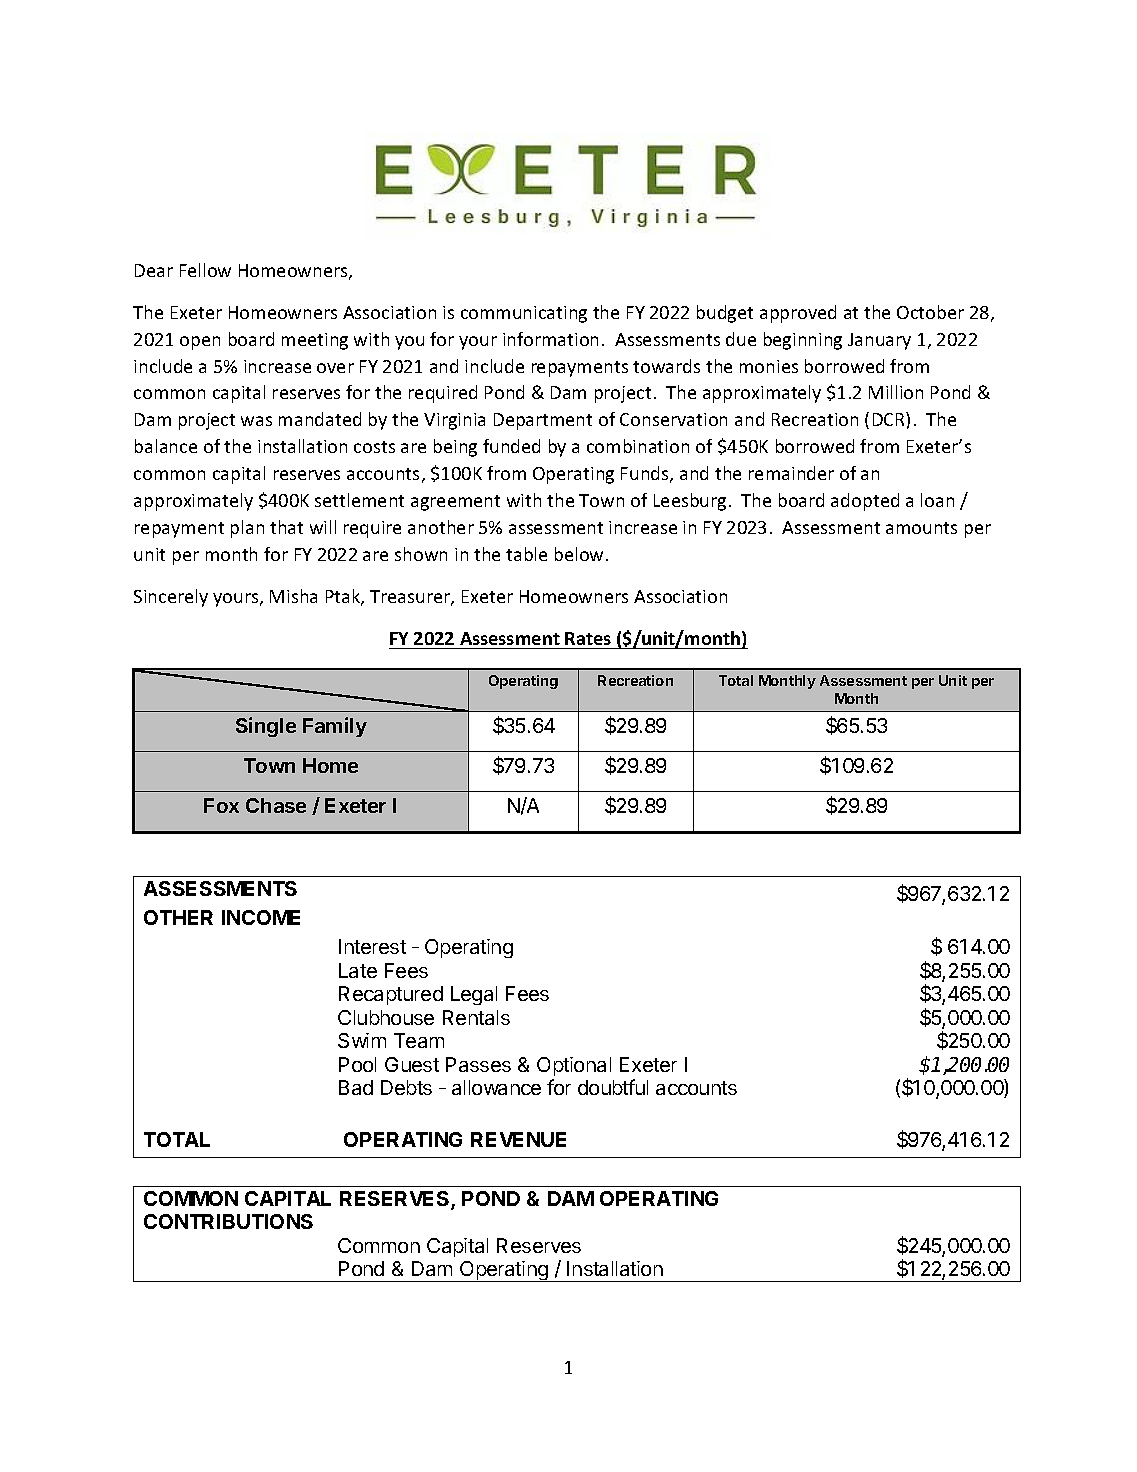 This image has width=1137, height=1472. What do you see at coordinates (518, 1139) in the image?
I see `REVENUE` at bounding box center [518, 1139].
